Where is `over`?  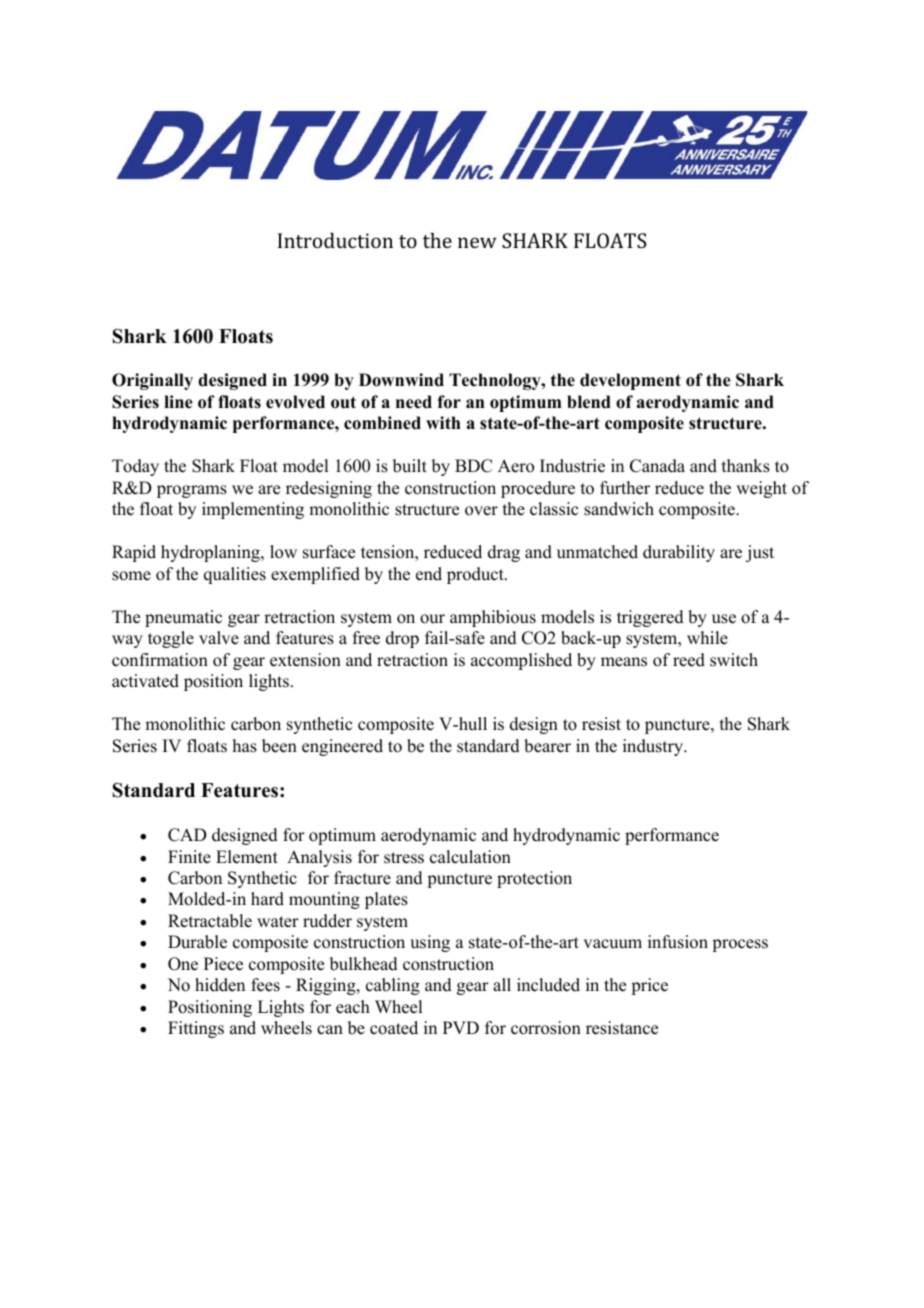
over is located at coordinates (481, 511).
